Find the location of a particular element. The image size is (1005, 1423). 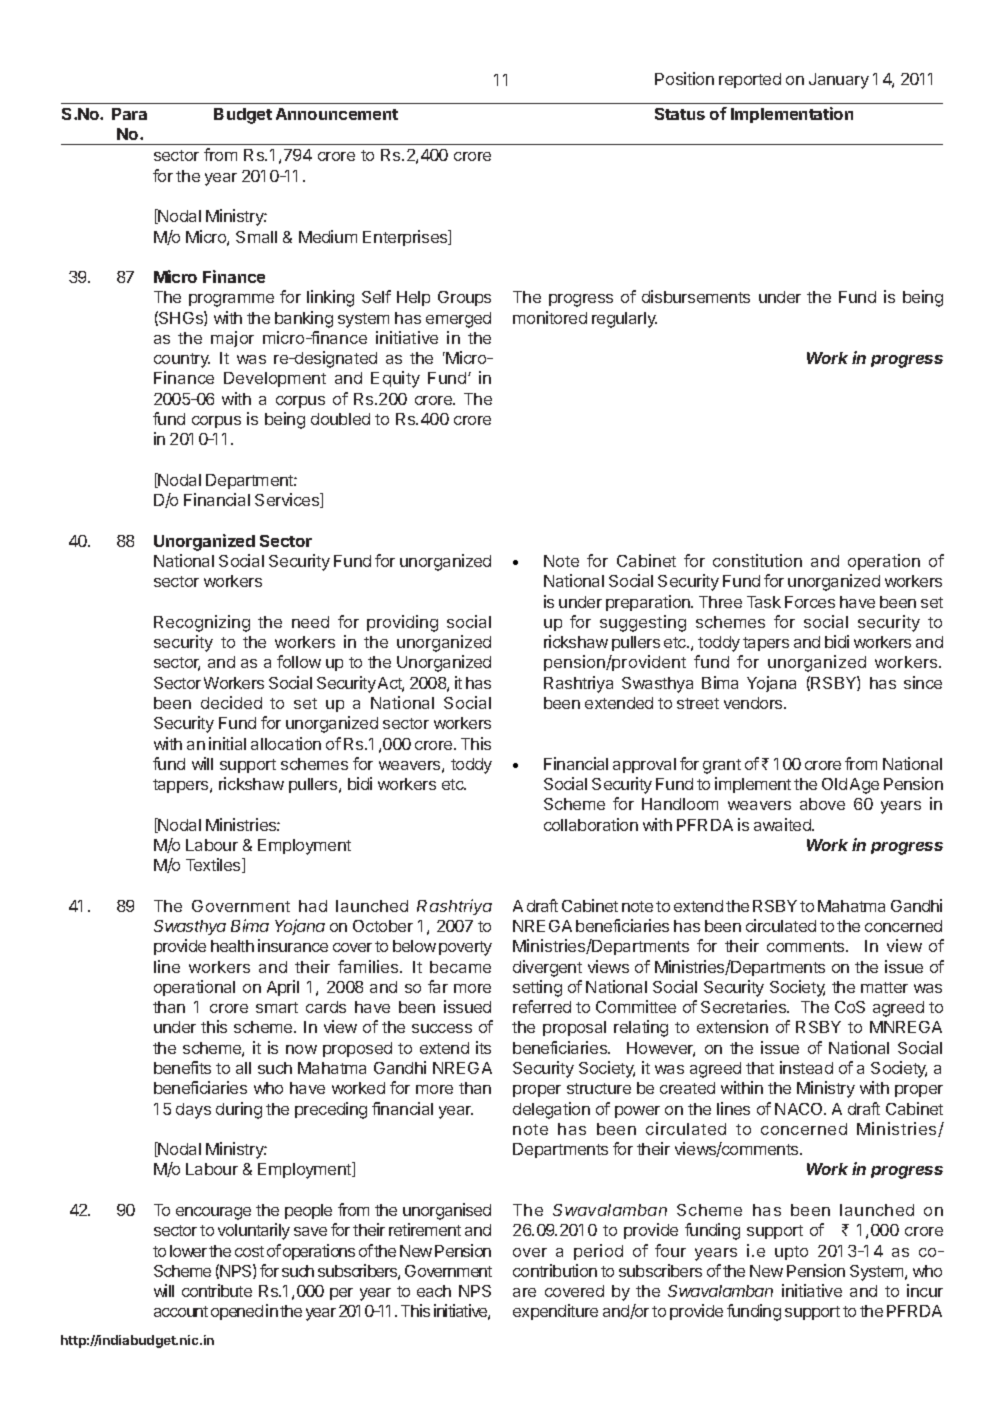

collaboration is located at coordinates (591, 824).
